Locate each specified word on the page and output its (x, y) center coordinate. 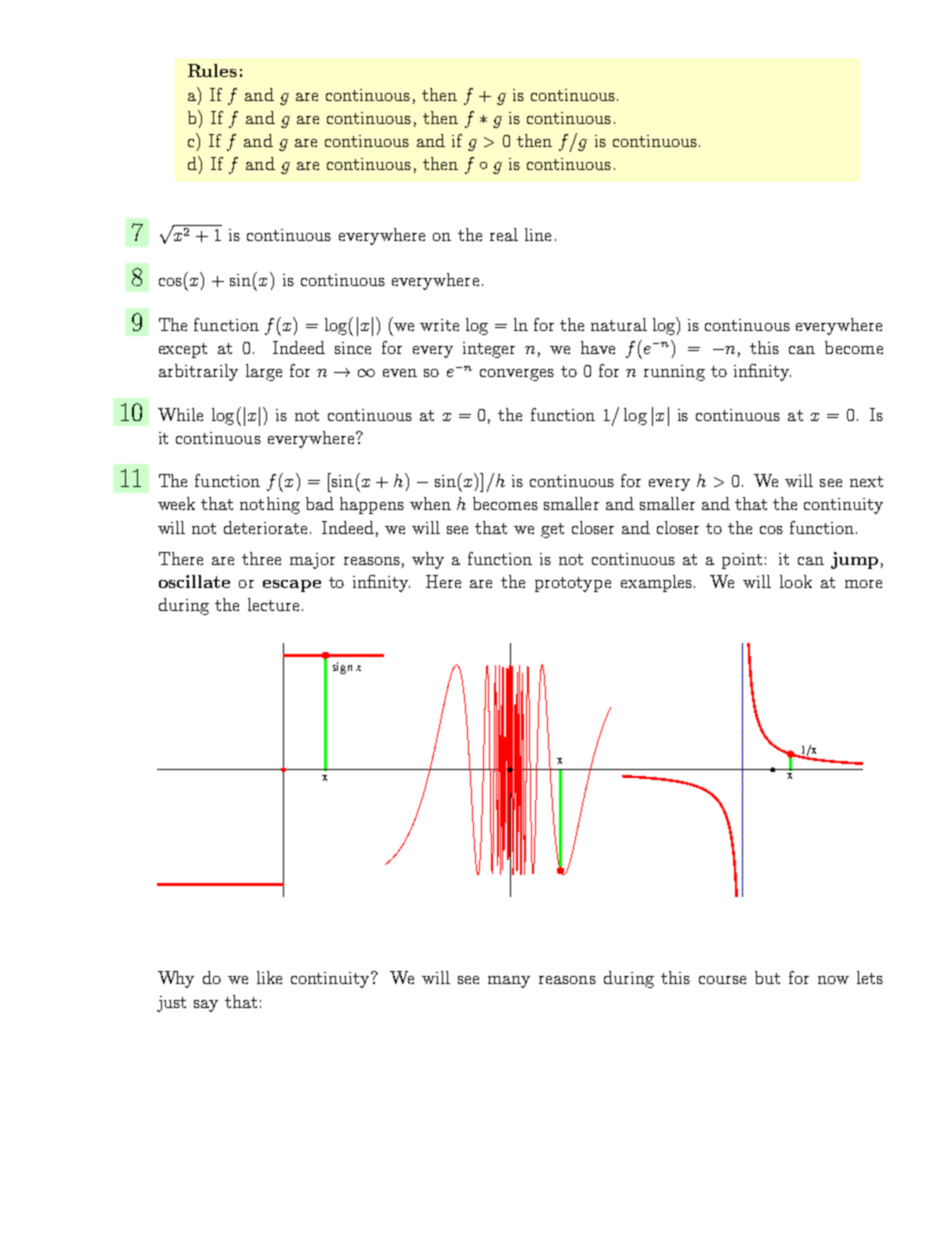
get (552, 530)
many (509, 982)
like (269, 977)
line (538, 234)
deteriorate (267, 527)
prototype (573, 584)
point (742, 561)
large (264, 372)
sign (342, 668)
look (796, 581)
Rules (212, 70)
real (504, 234)
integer (489, 350)
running (674, 373)
